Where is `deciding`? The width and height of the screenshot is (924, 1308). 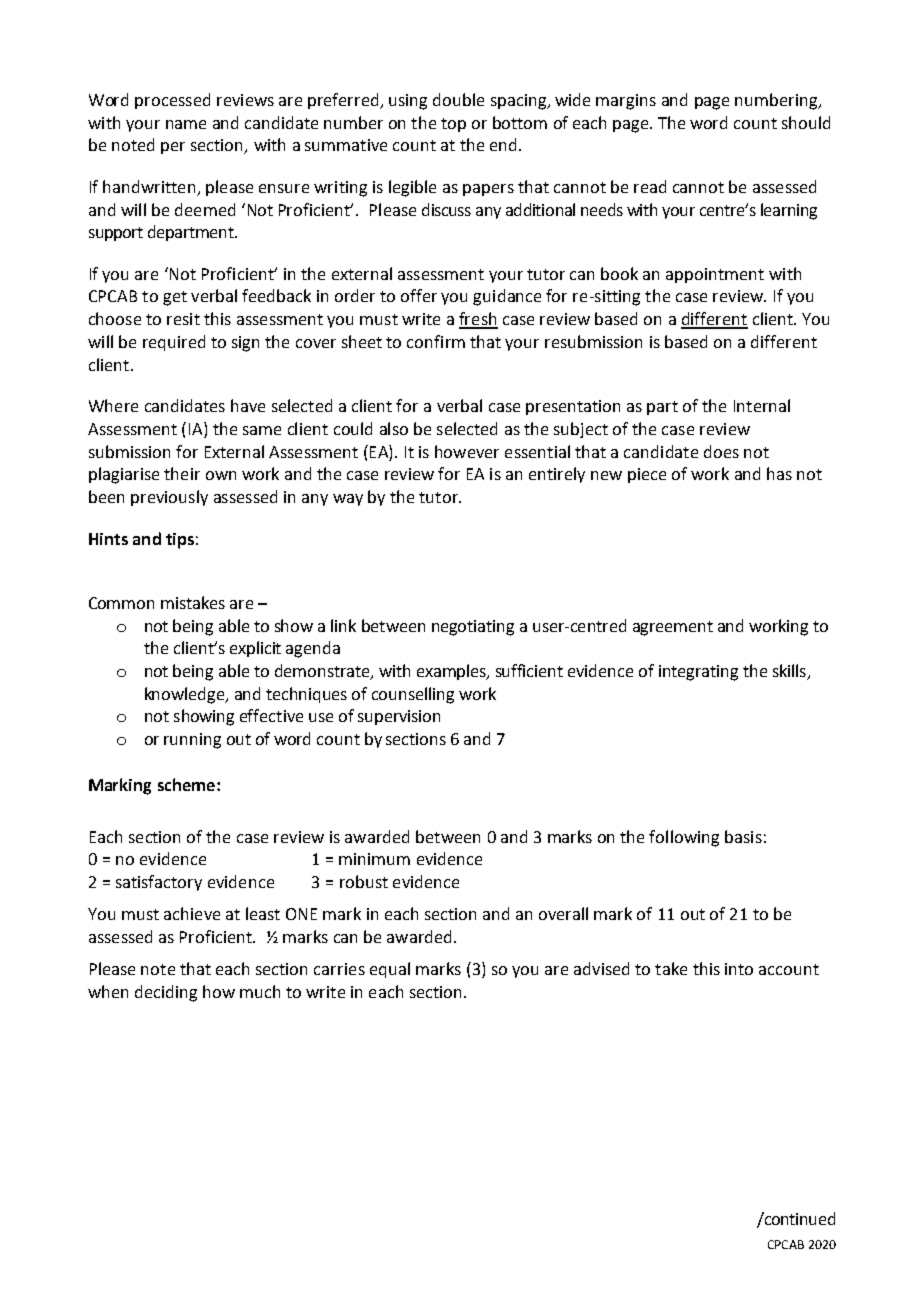
deciding is located at coordinates (166, 993).
